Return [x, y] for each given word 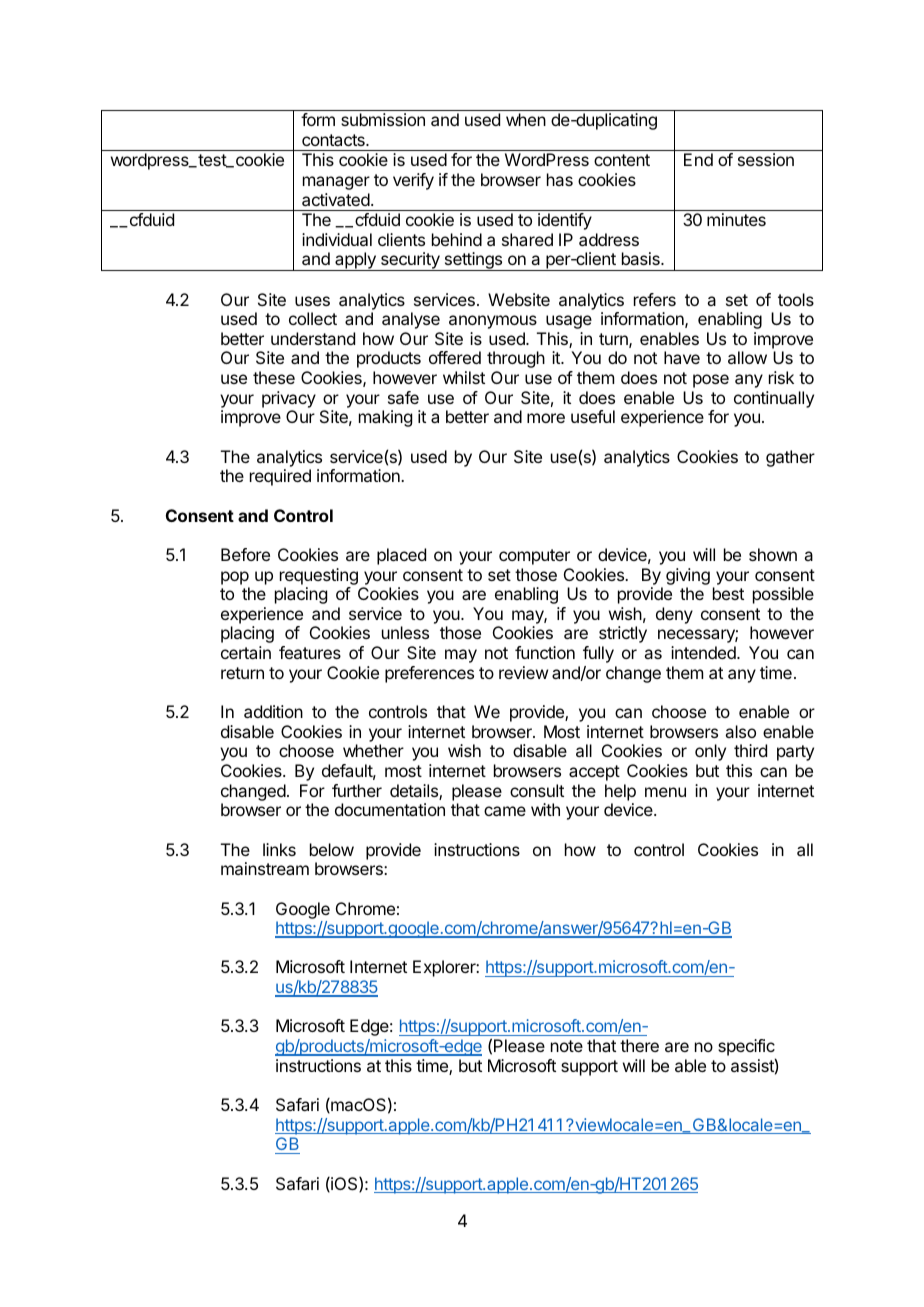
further [357, 790]
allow [747, 357]
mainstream [265, 868]
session [766, 159]
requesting [319, 576]
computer [534, 557]
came [505, 811]
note [567, 1046]
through [516, 359]
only [710, 752]
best [728, 593]
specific [747, 1049]
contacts [334, 140]
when [526, 119]
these [274, 377]
